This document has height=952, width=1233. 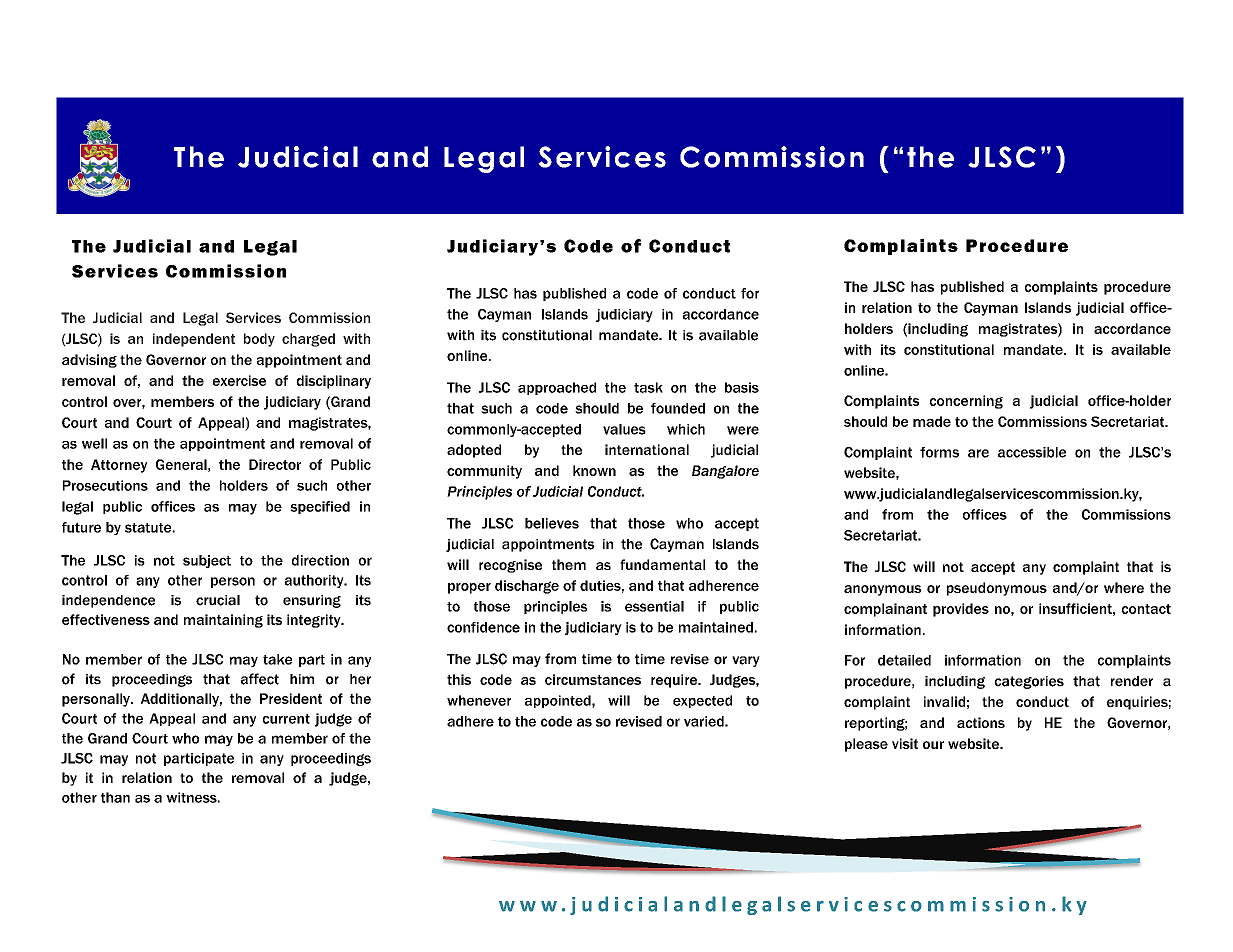 What do you see at coordinates (275, 464) in the document?
I see `Director` at bounding box center [275, 464].
